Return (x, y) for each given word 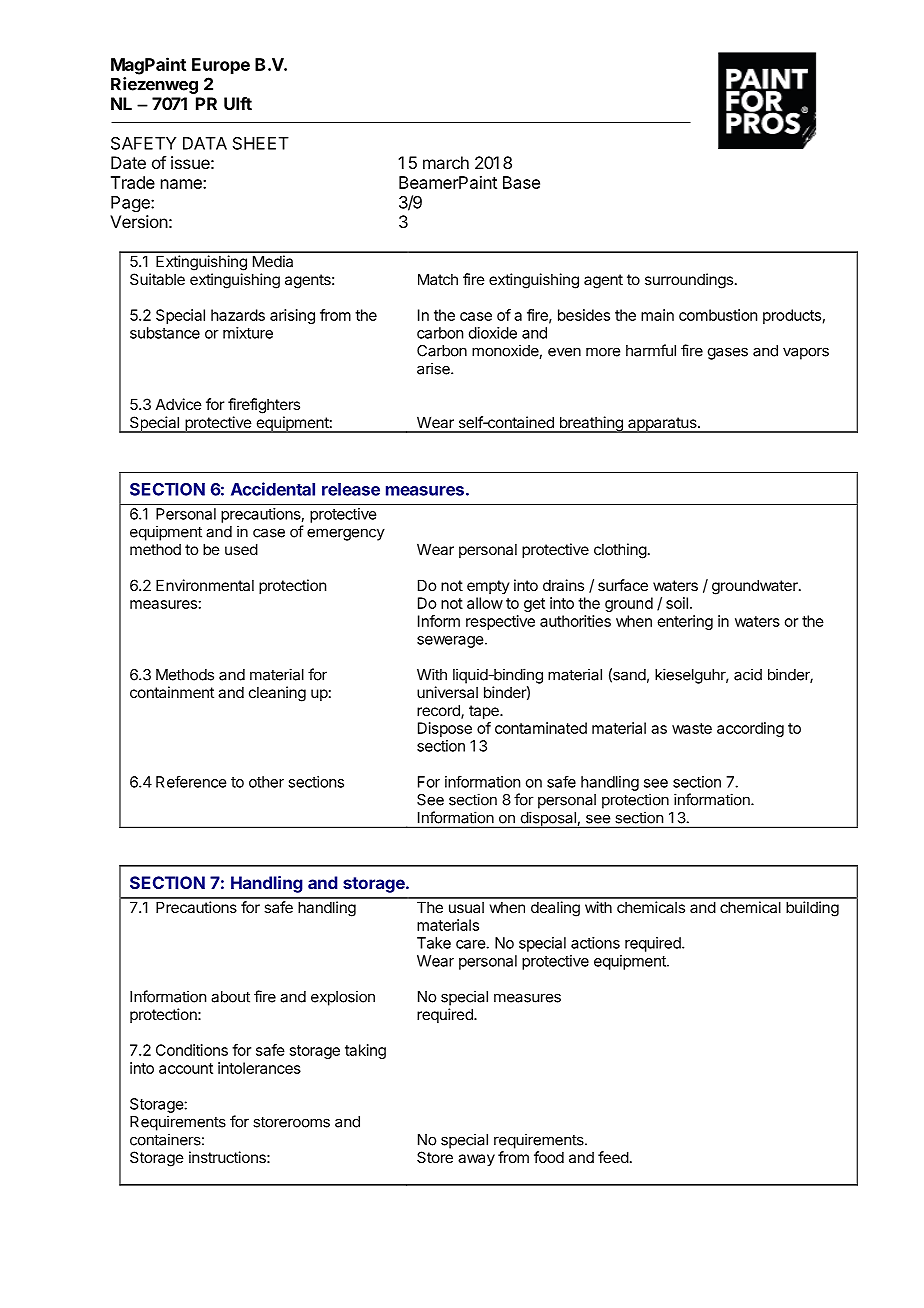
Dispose (445, 729)
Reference (191, 781)
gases (728, 353)
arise (434, 368)
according (750, 729)
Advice (179, 404)
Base (521, 182)
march (446, 162)
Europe (221, 66)
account (186, 1068)
